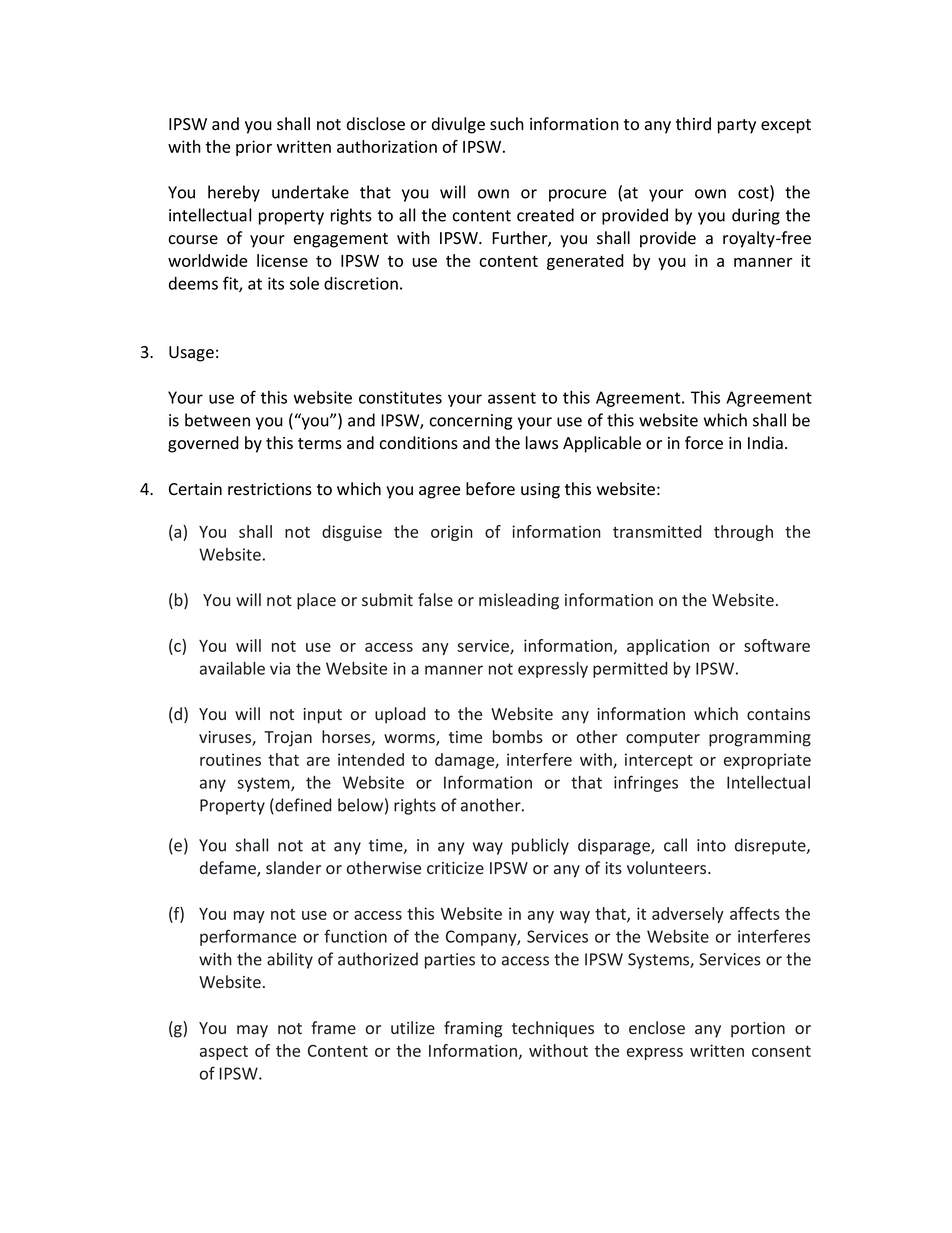 Image resolution: width=952 pixels, height=1233 pixels. Describe the element at coordinates (288, 739) in the document. I see `Trojan` at that location.
